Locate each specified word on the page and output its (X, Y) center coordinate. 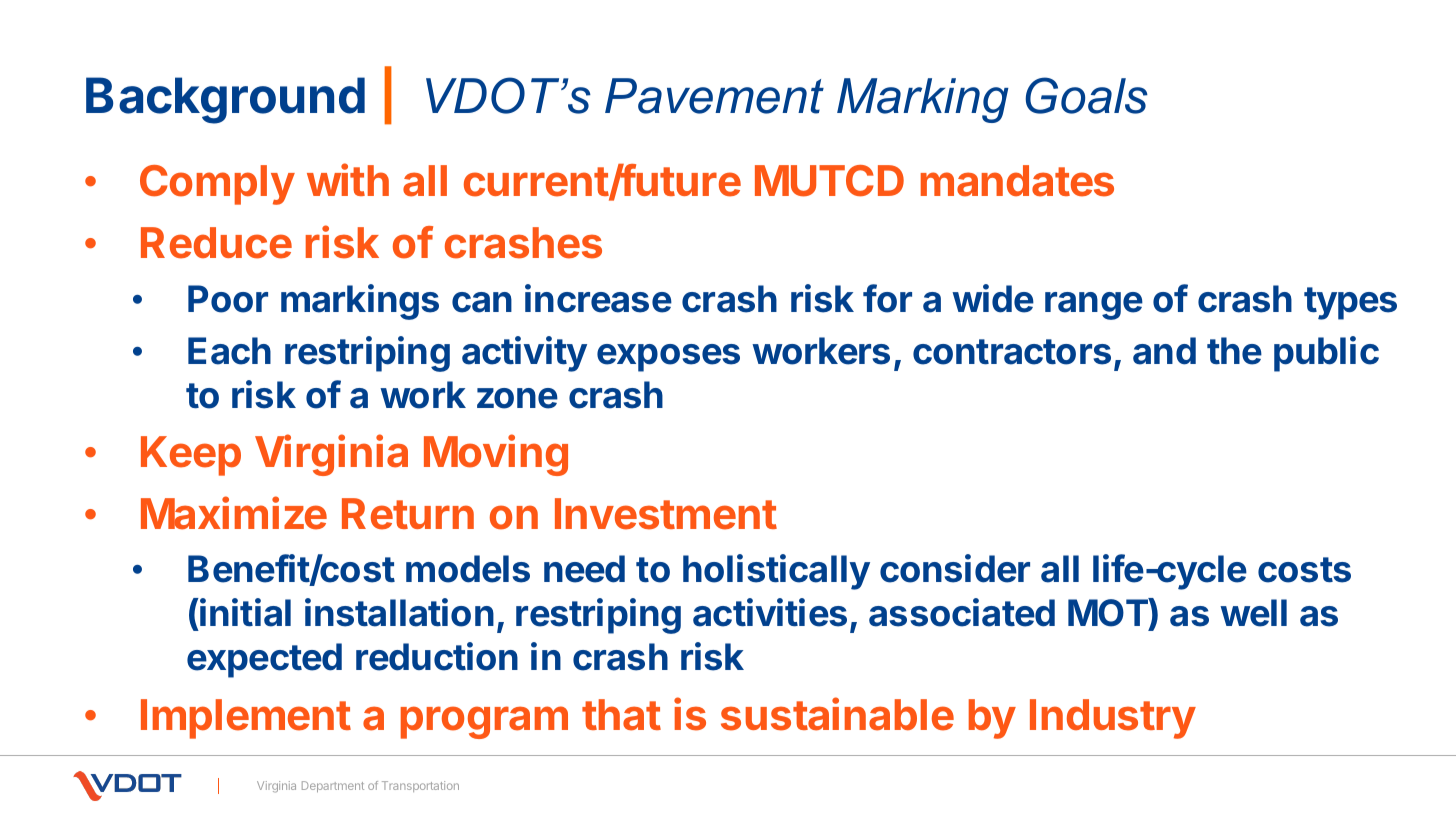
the (1234, 351)
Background (225, 100)
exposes (668, 358)
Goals (1087, 95)
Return (408, 514)
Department (333, 786)
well (1253, 613)
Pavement (714, 96)
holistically (776, 572)
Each (229, 351)
